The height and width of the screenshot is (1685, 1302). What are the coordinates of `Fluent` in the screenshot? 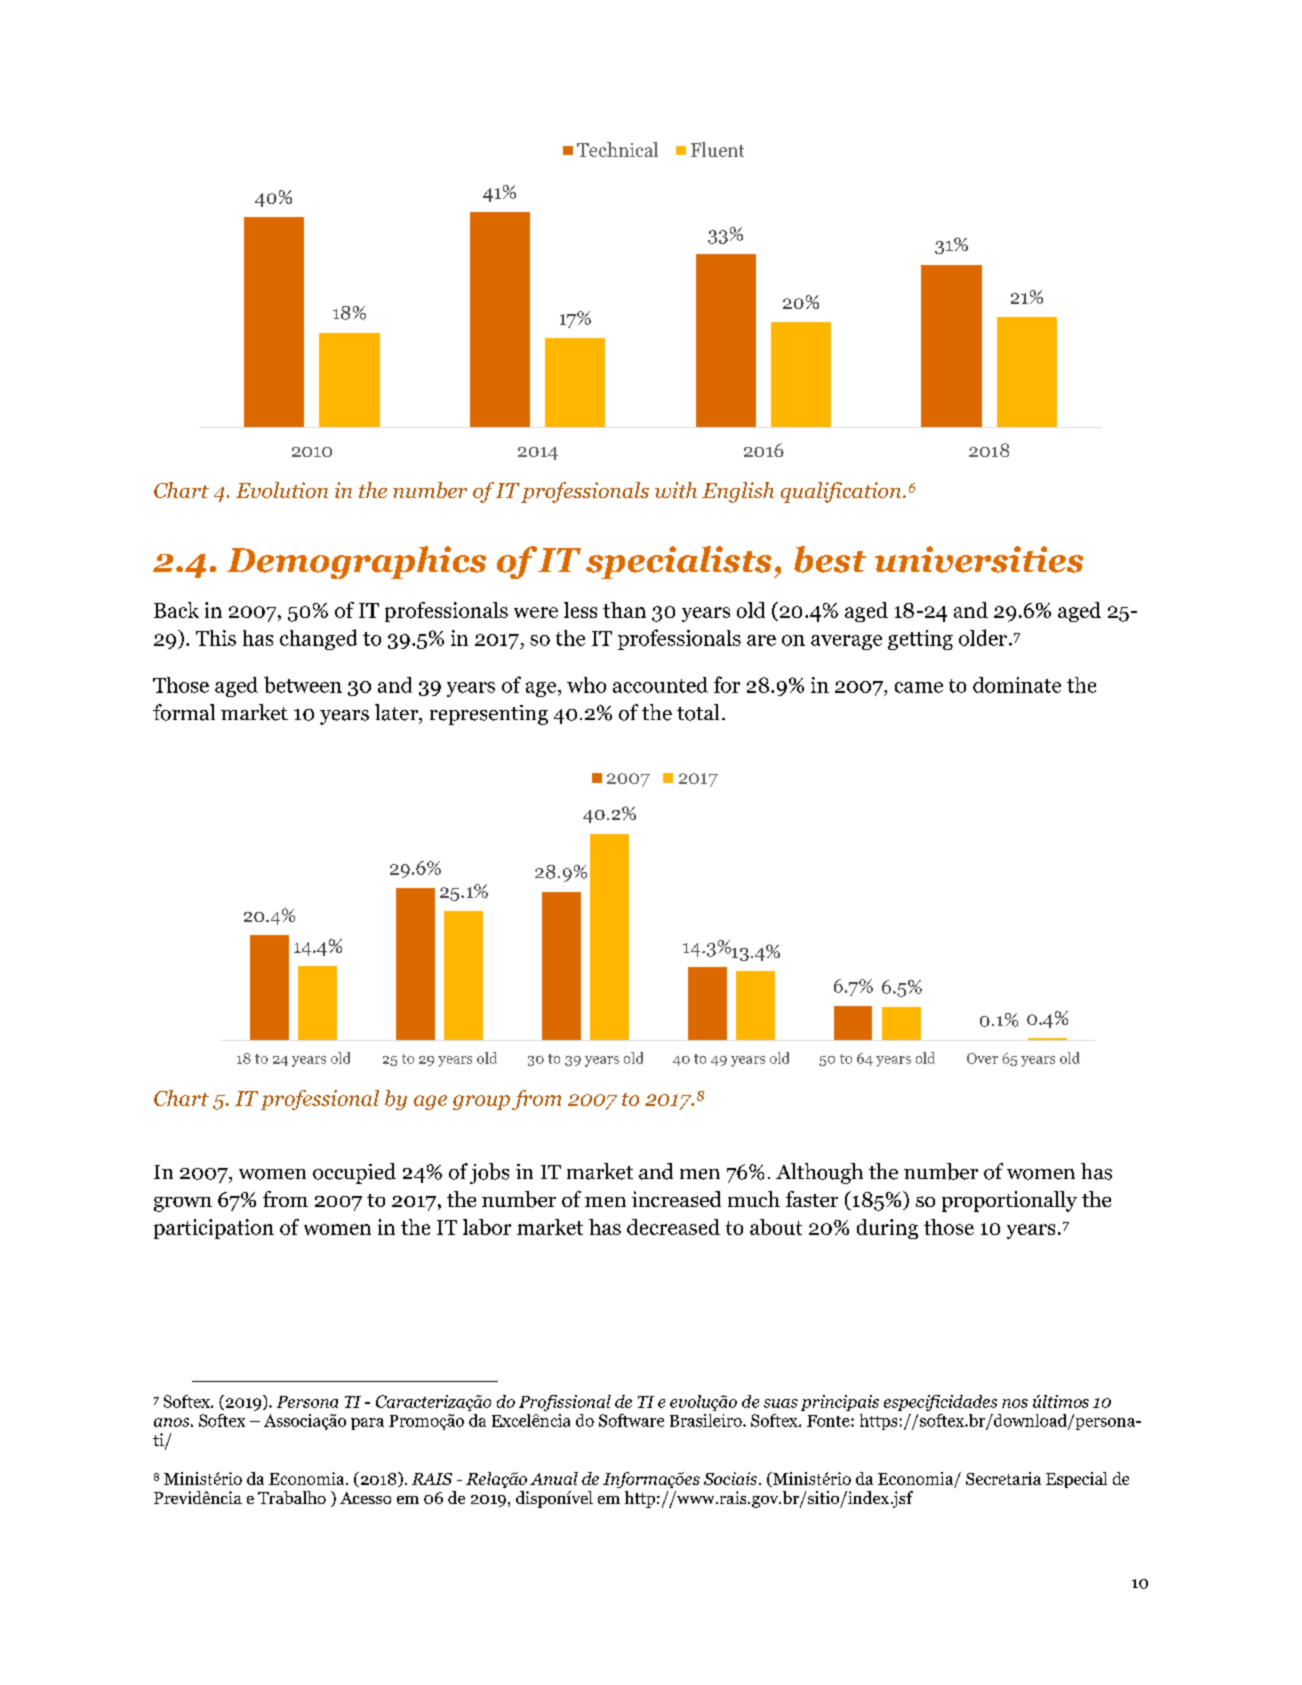 It's located at (717, 149).
